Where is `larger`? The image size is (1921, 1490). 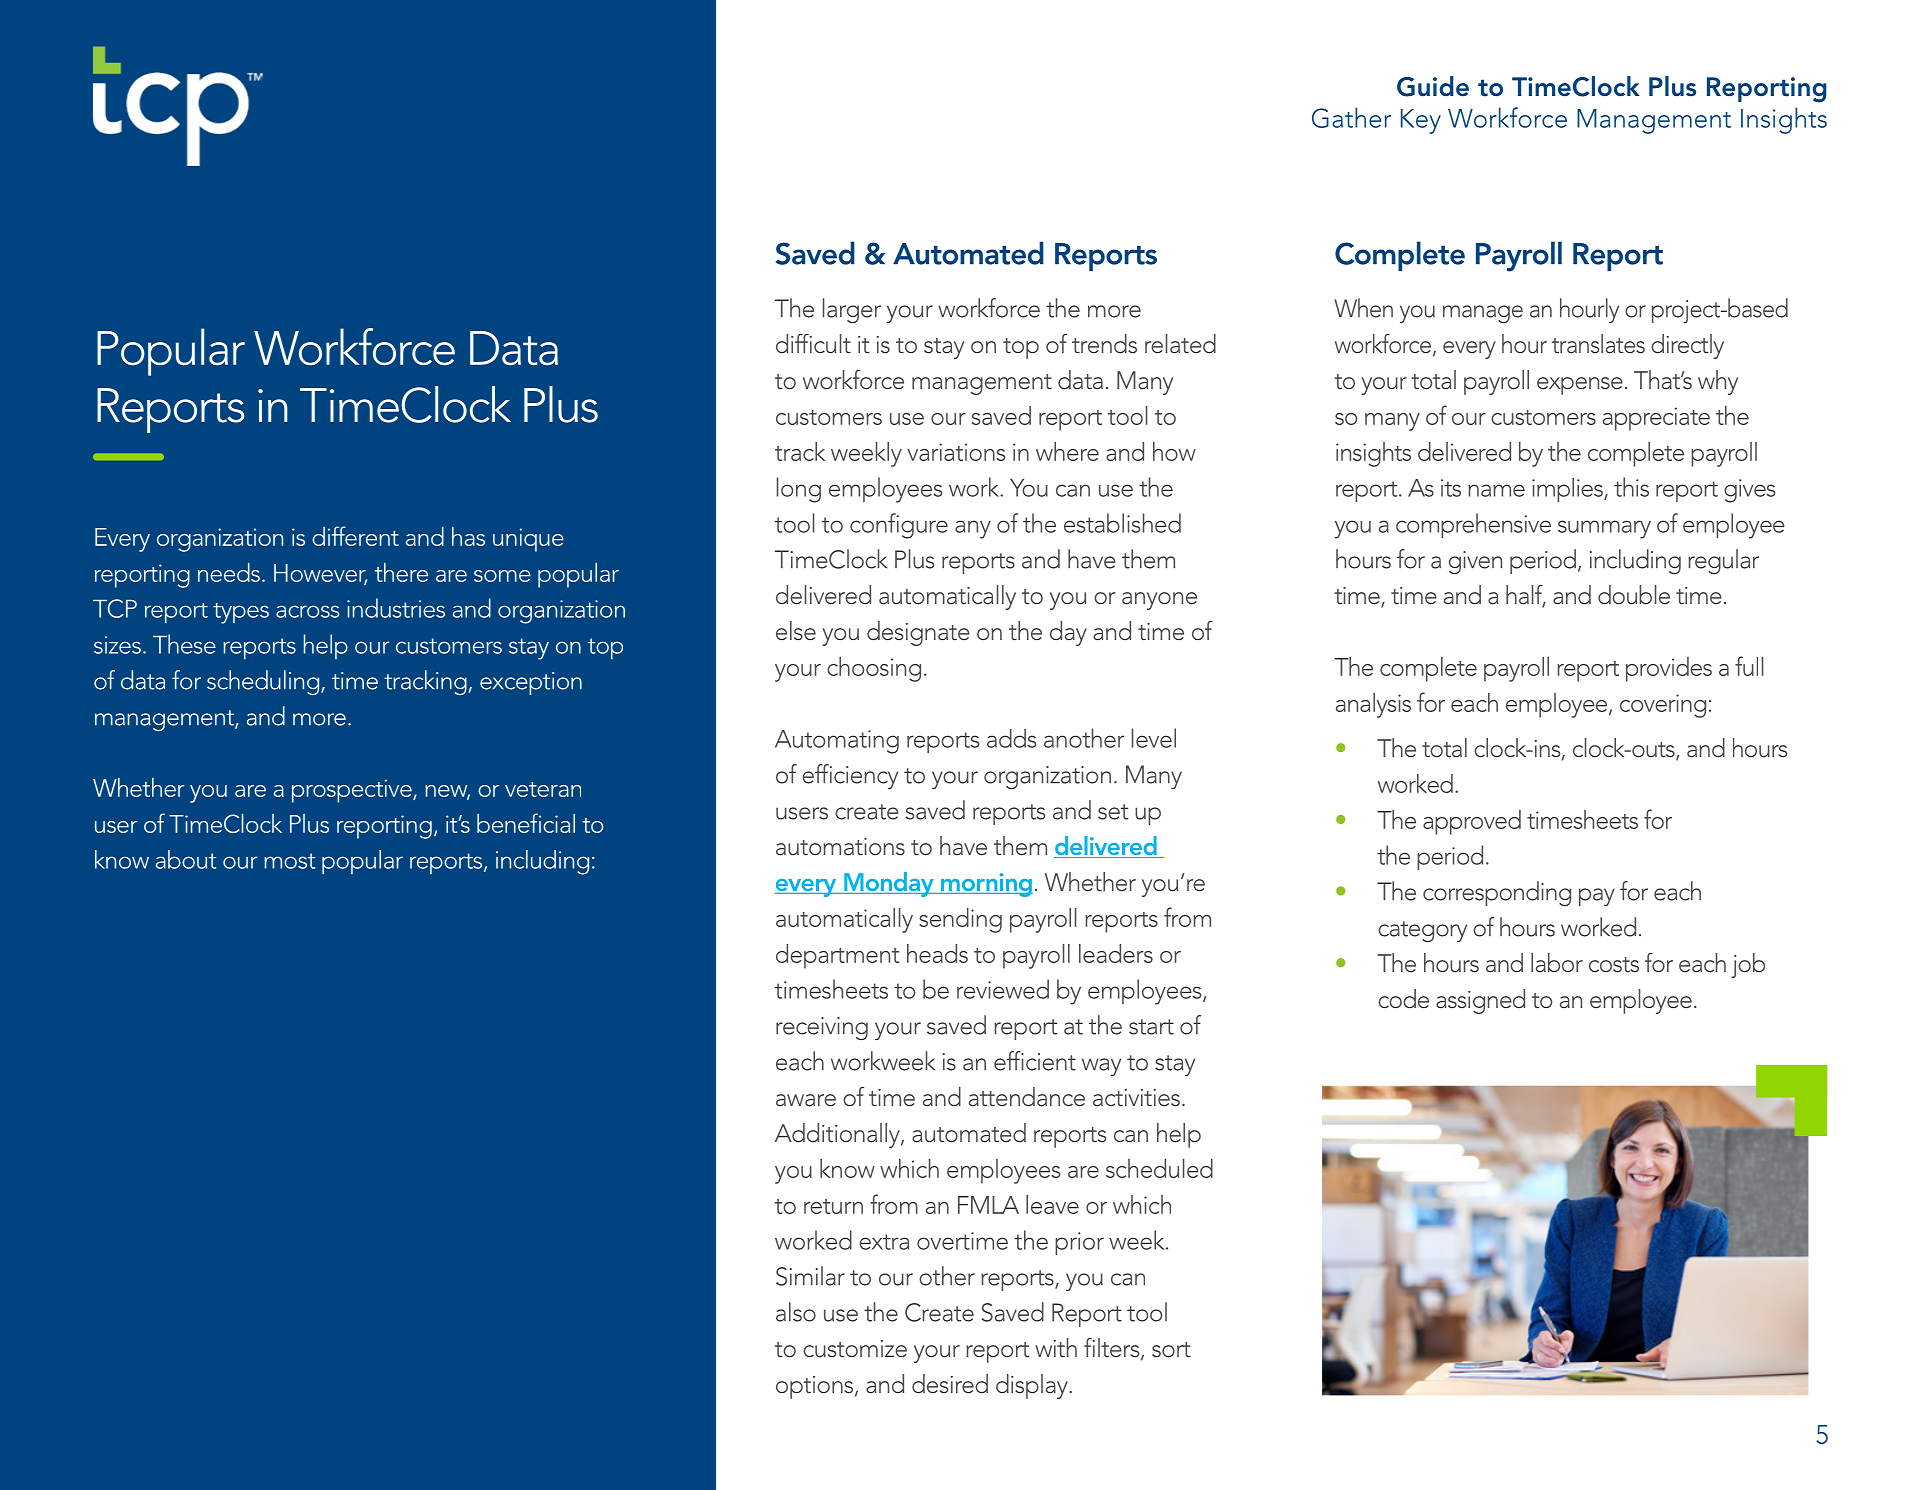
larger is located at coordinates (852, 310).
